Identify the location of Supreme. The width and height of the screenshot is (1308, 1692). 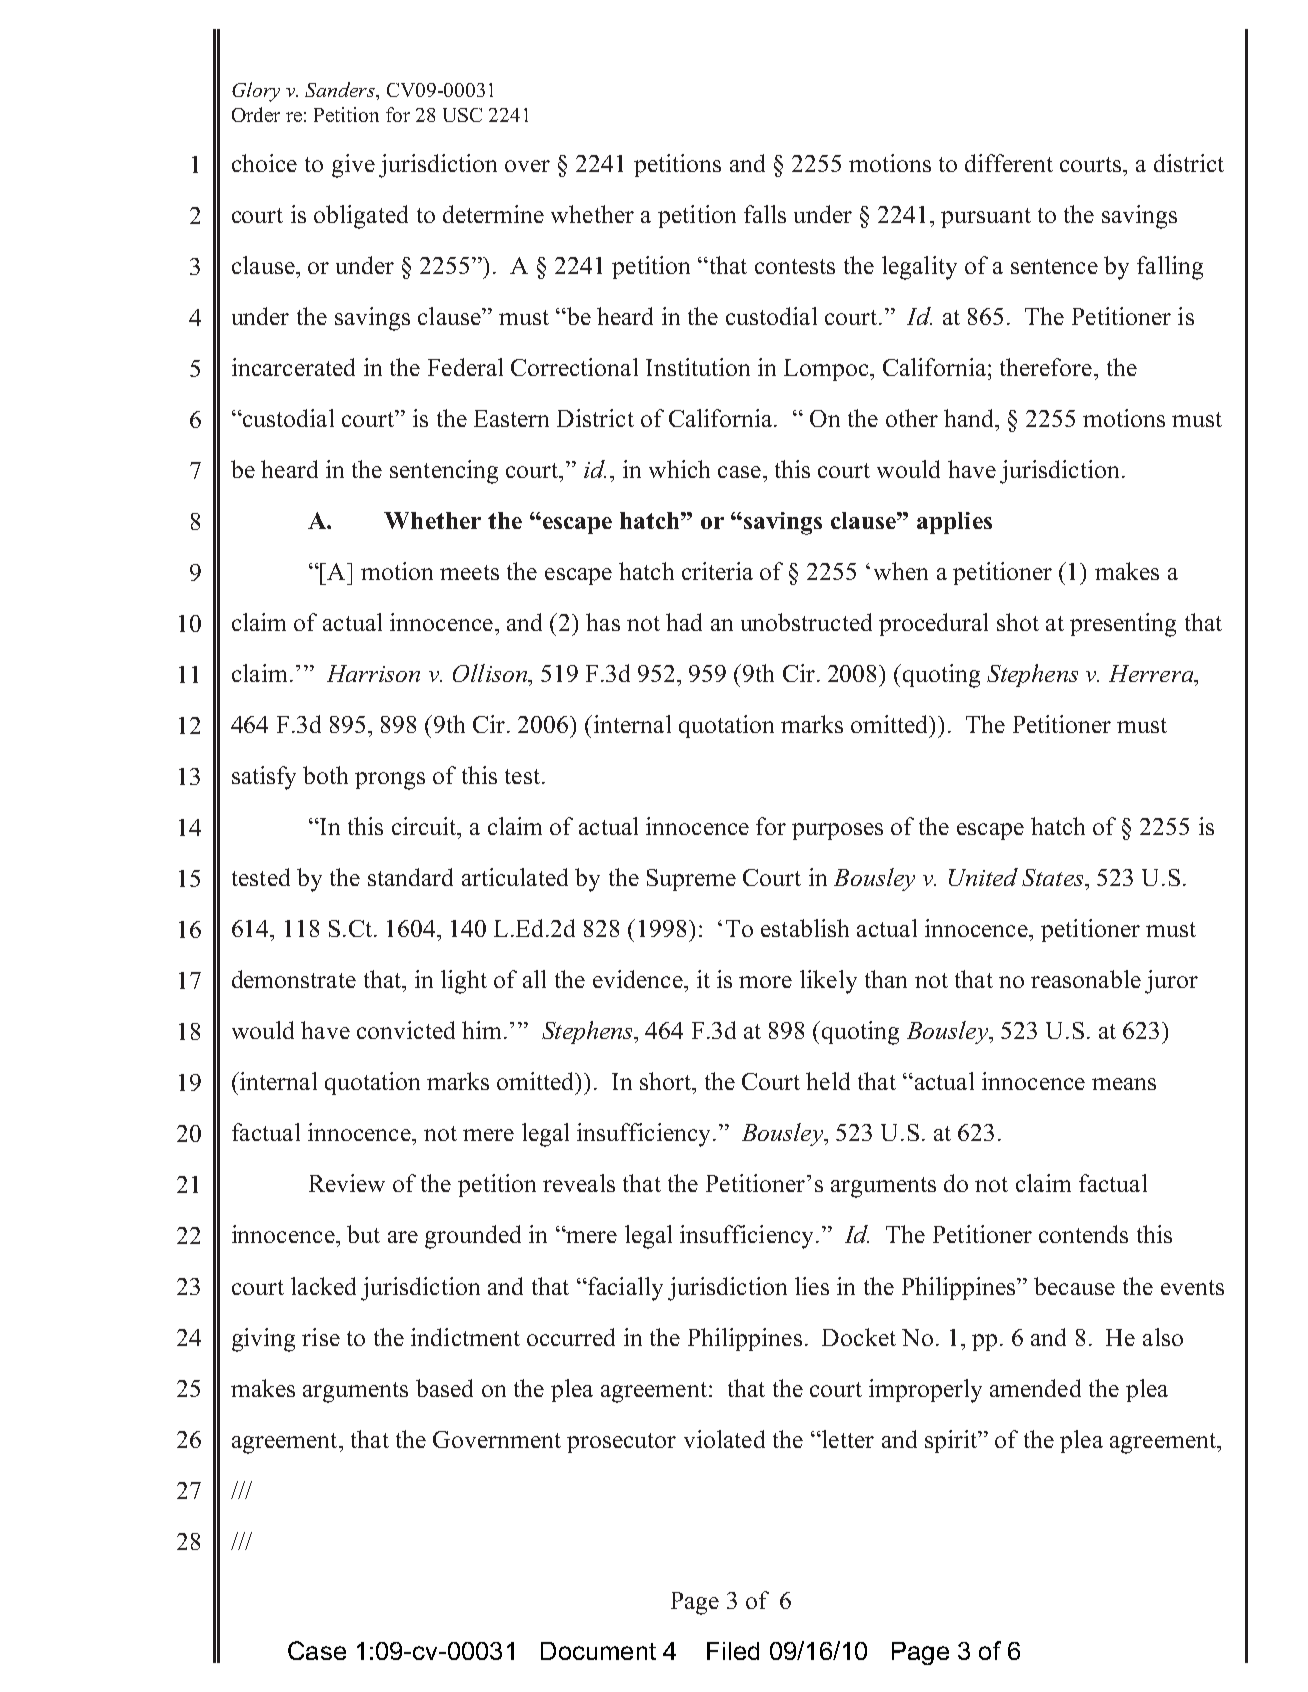
(691, 880).
